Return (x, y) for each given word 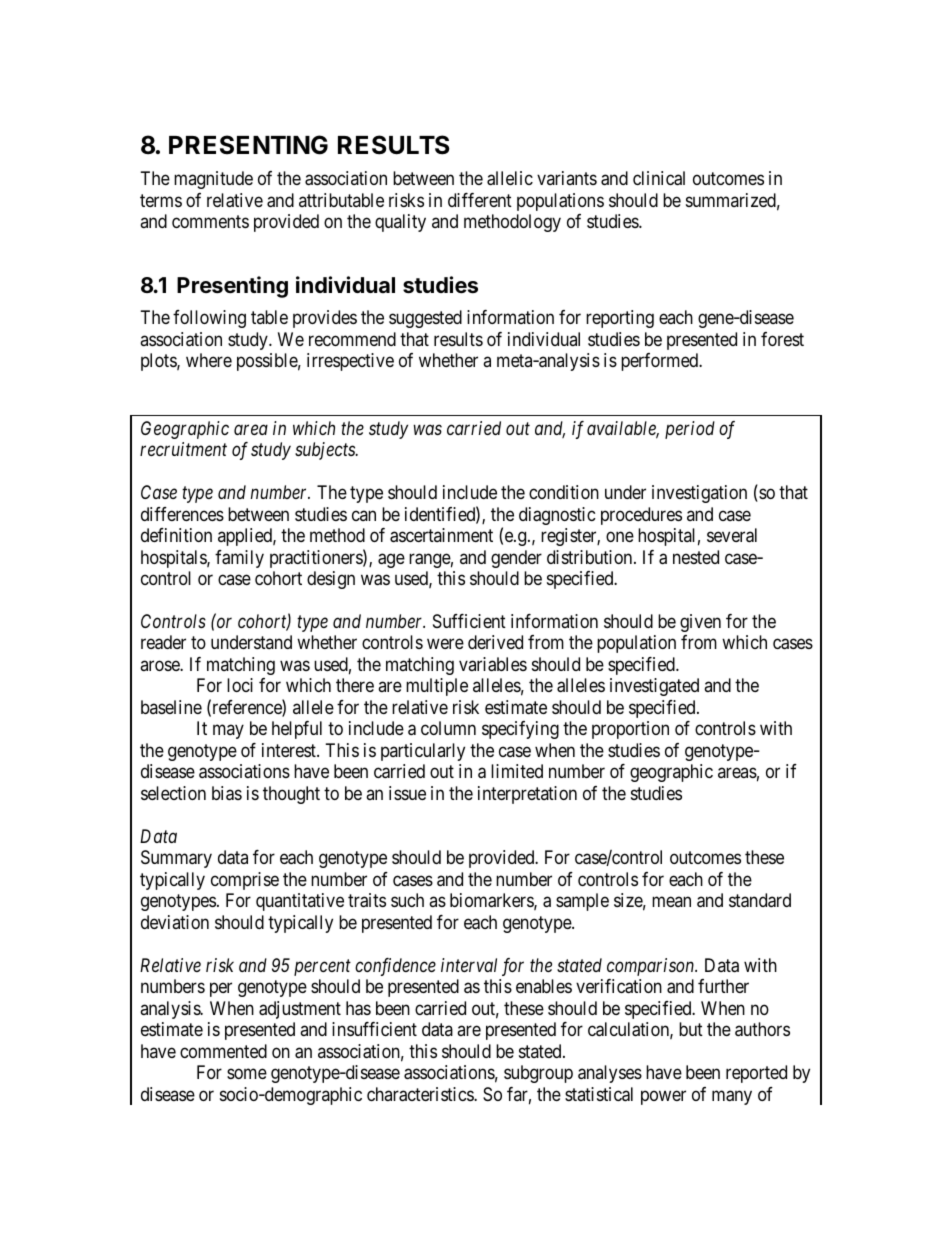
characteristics (421, 1094)
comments (210, 222)
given (700, 623)
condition (564, 492)
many (732, 1097)
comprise (245, 881)
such (407, 900)
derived (495, 642)
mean (671, 902)
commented (223, 1051)
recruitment (183, 449)
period (690, 430)
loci (240, 685)
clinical (659, 178)
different (480, 200)
